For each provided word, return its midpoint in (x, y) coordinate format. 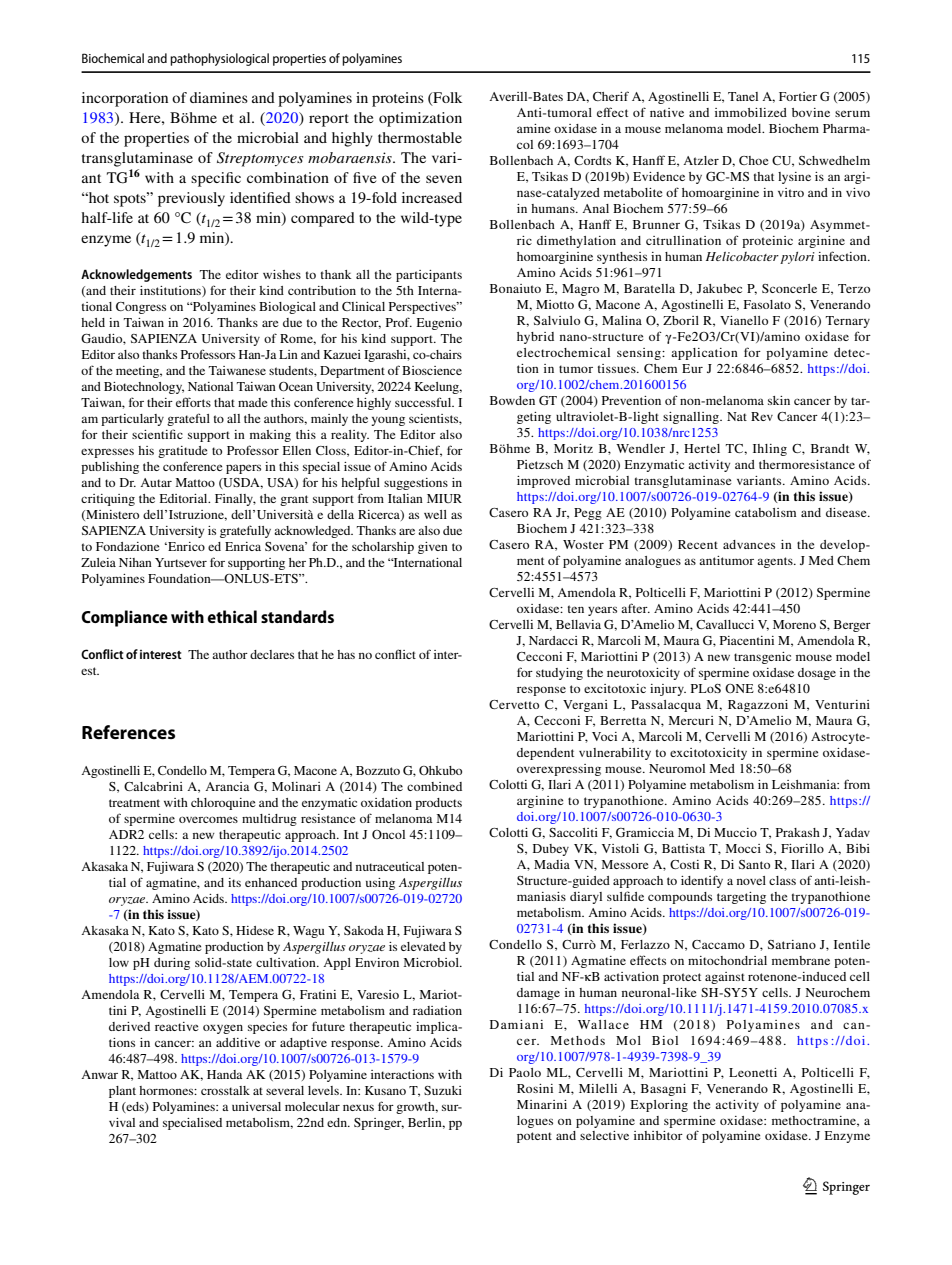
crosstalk (225, 1090)
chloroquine (223, 804)
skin (779, 400)
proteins (398, 99)
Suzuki (443, 1090)
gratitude (183, 452)
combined (434, 786)
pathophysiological (219, 59)
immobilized (751, 112)
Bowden (512, 400)
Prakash (798, 832)
